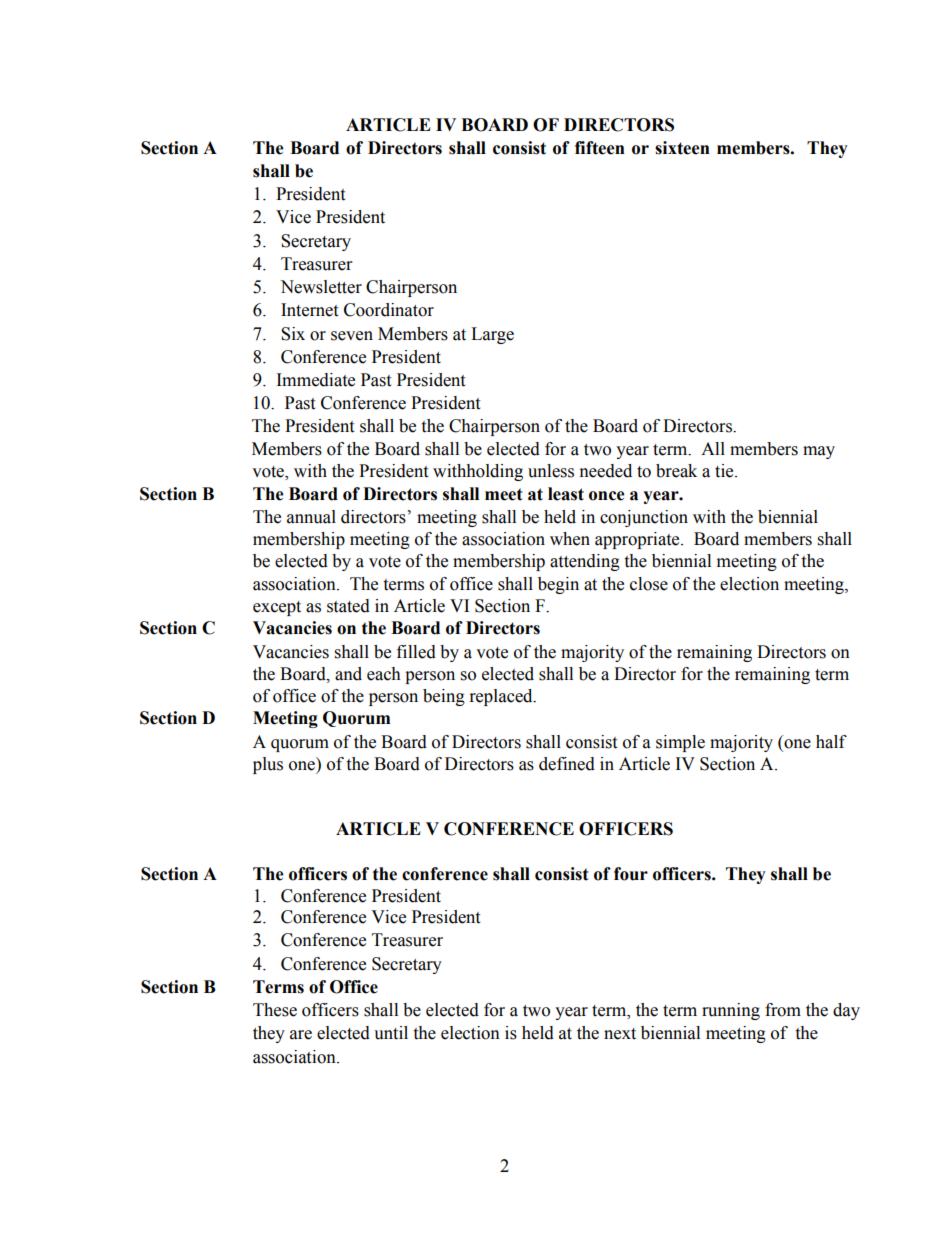 The width and height of the document is (952, 1233). Describe the element at coordinates (620, 1034) in the document. I see `next` at that location.
